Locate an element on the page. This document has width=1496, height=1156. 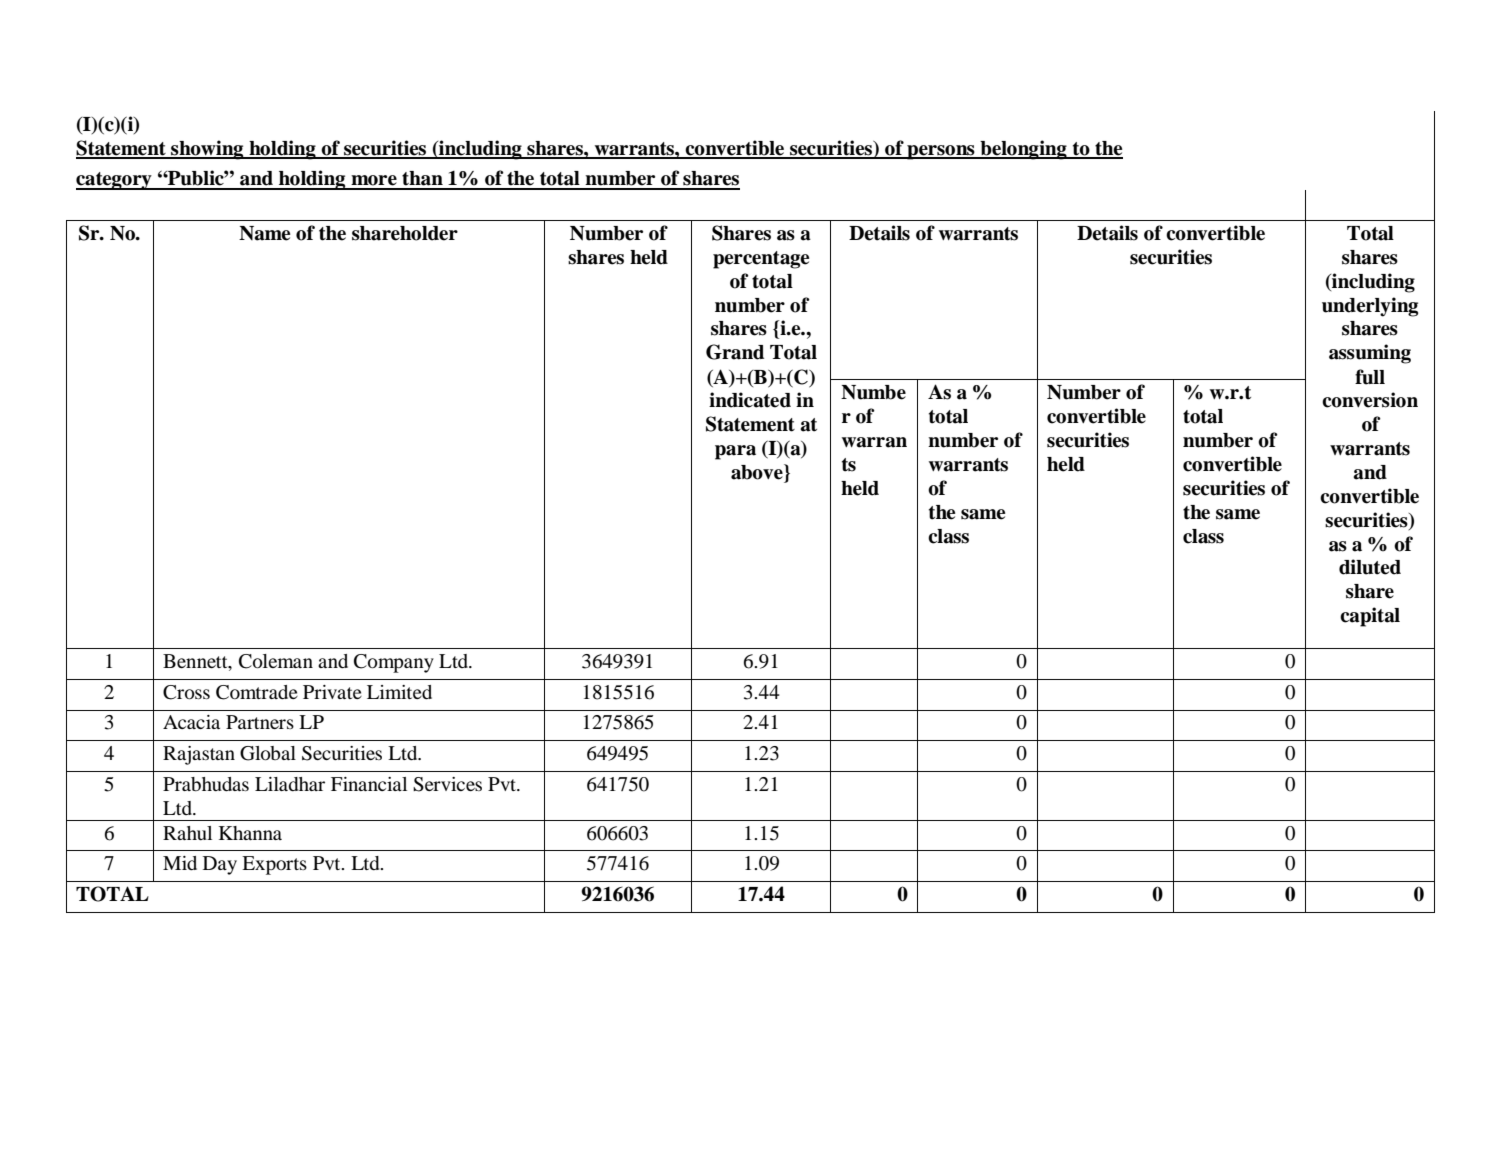
Company is located at coordinates (394, 663).
